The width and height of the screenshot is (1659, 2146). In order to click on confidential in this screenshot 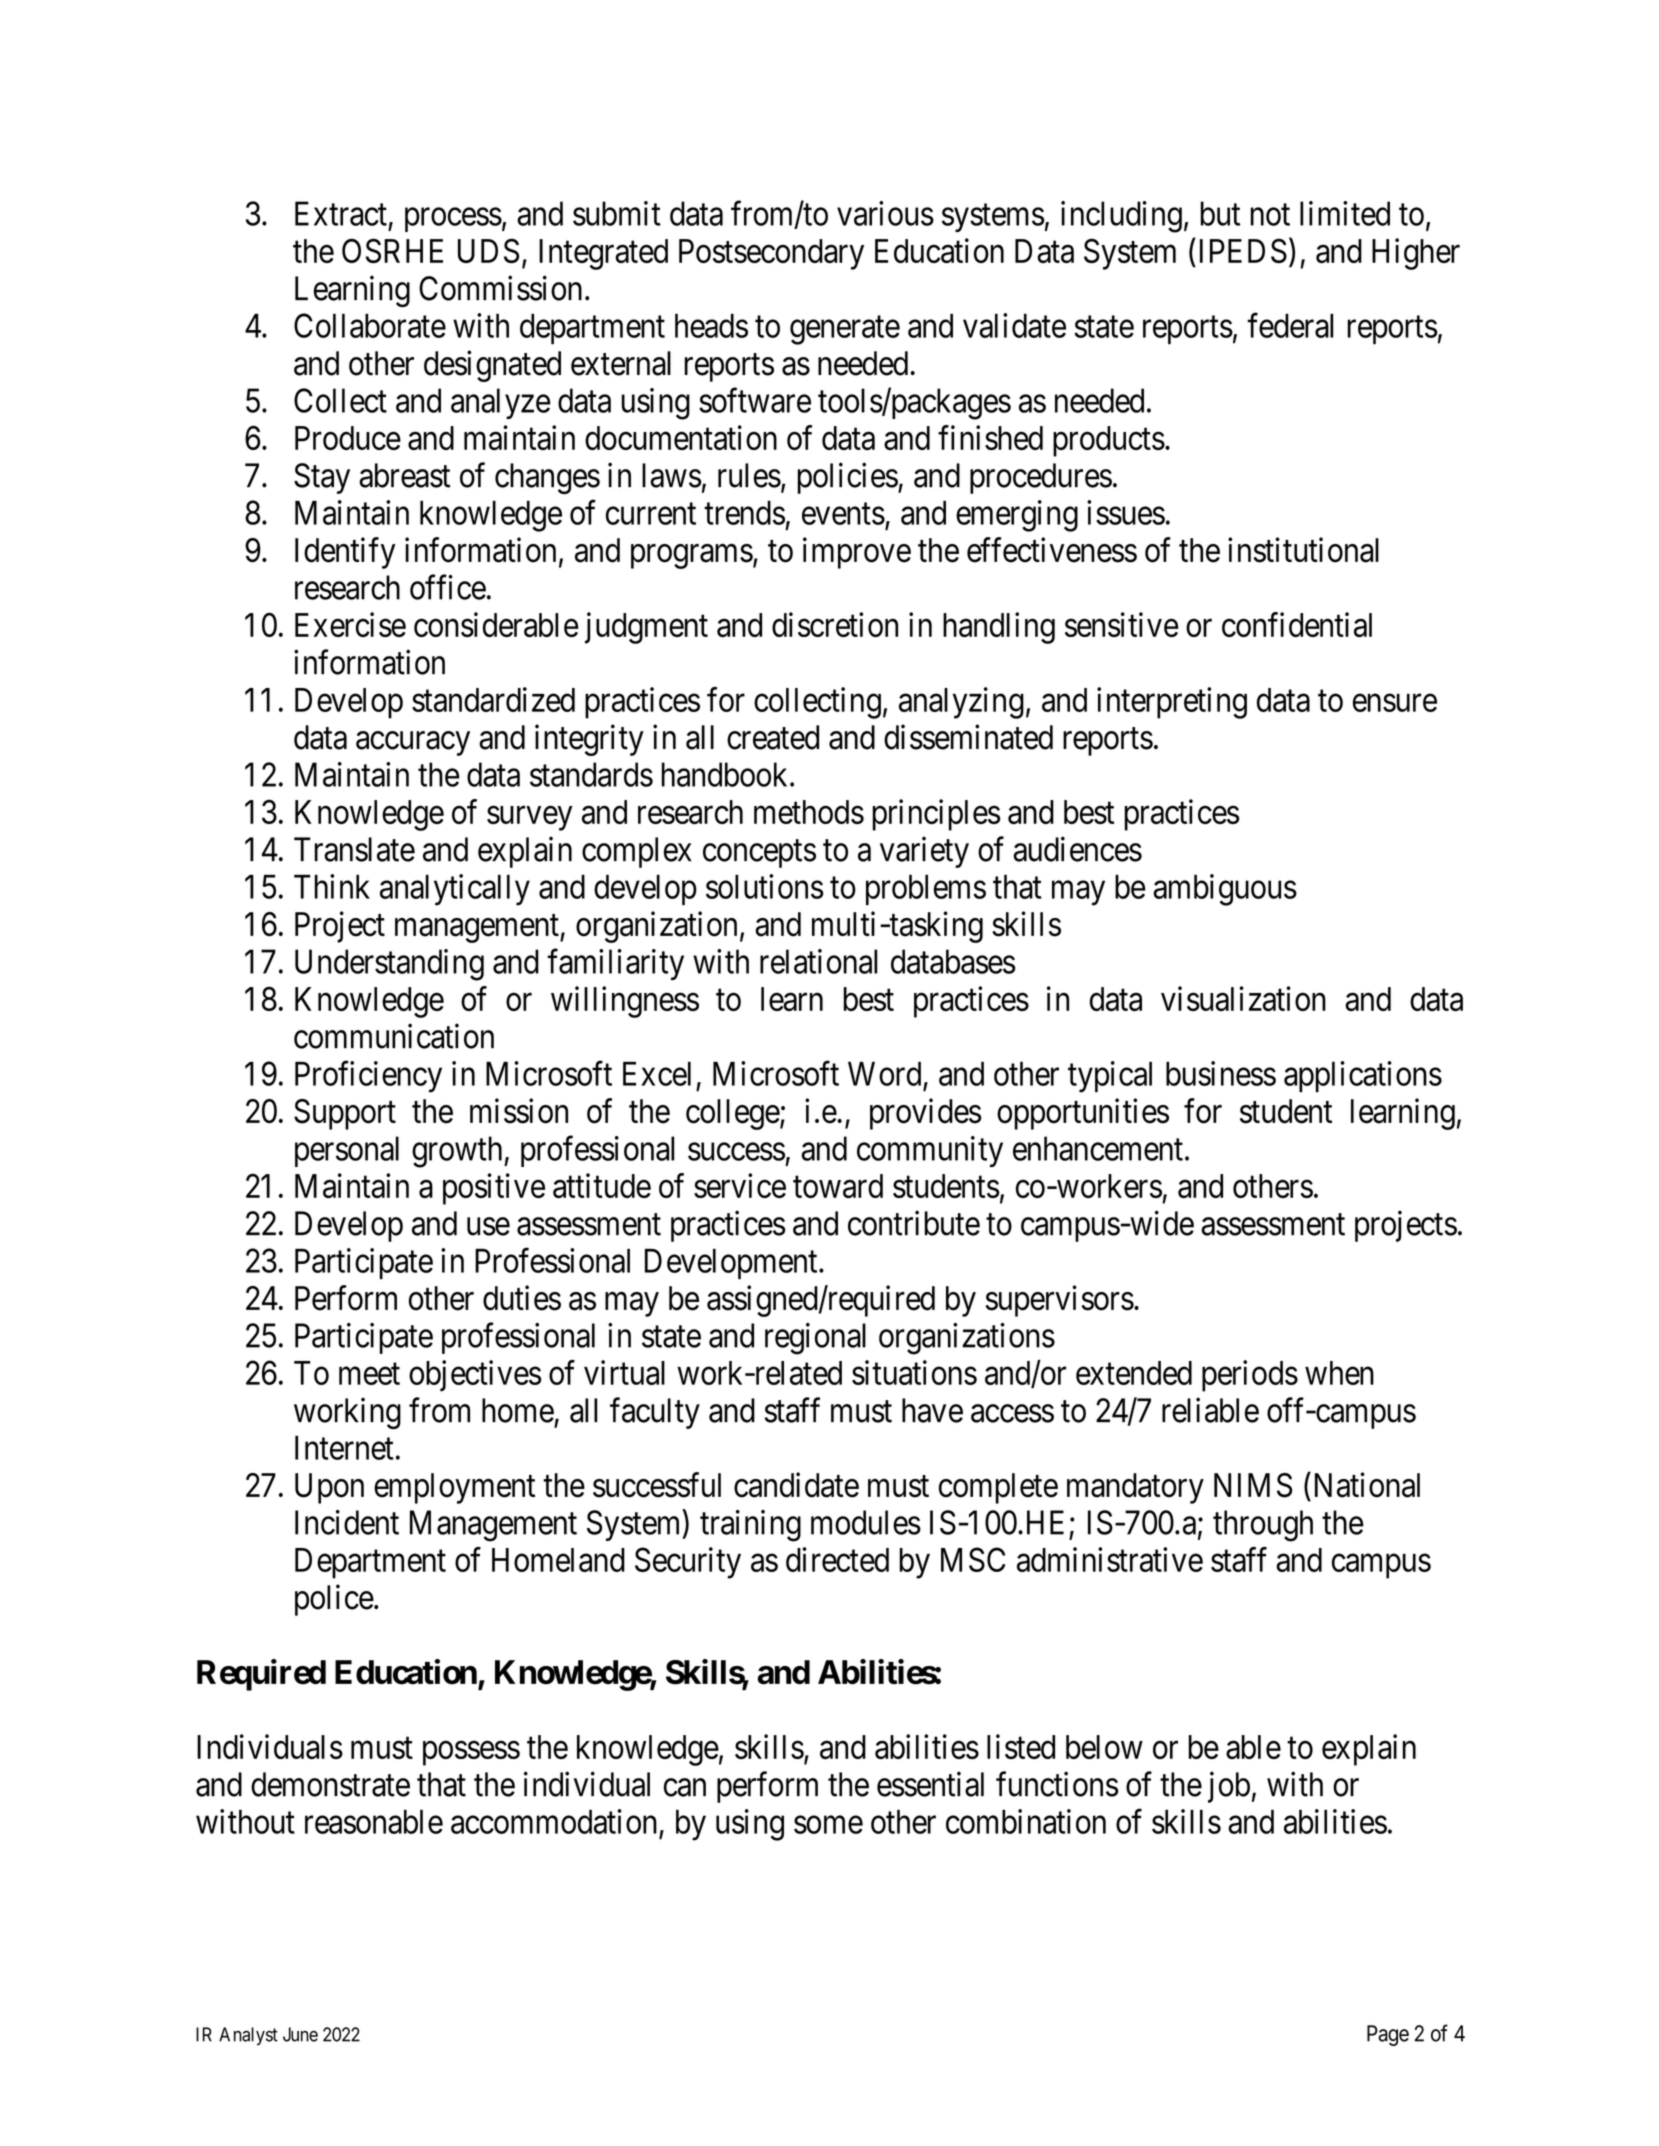, I will do `click(1297, 624)`.
